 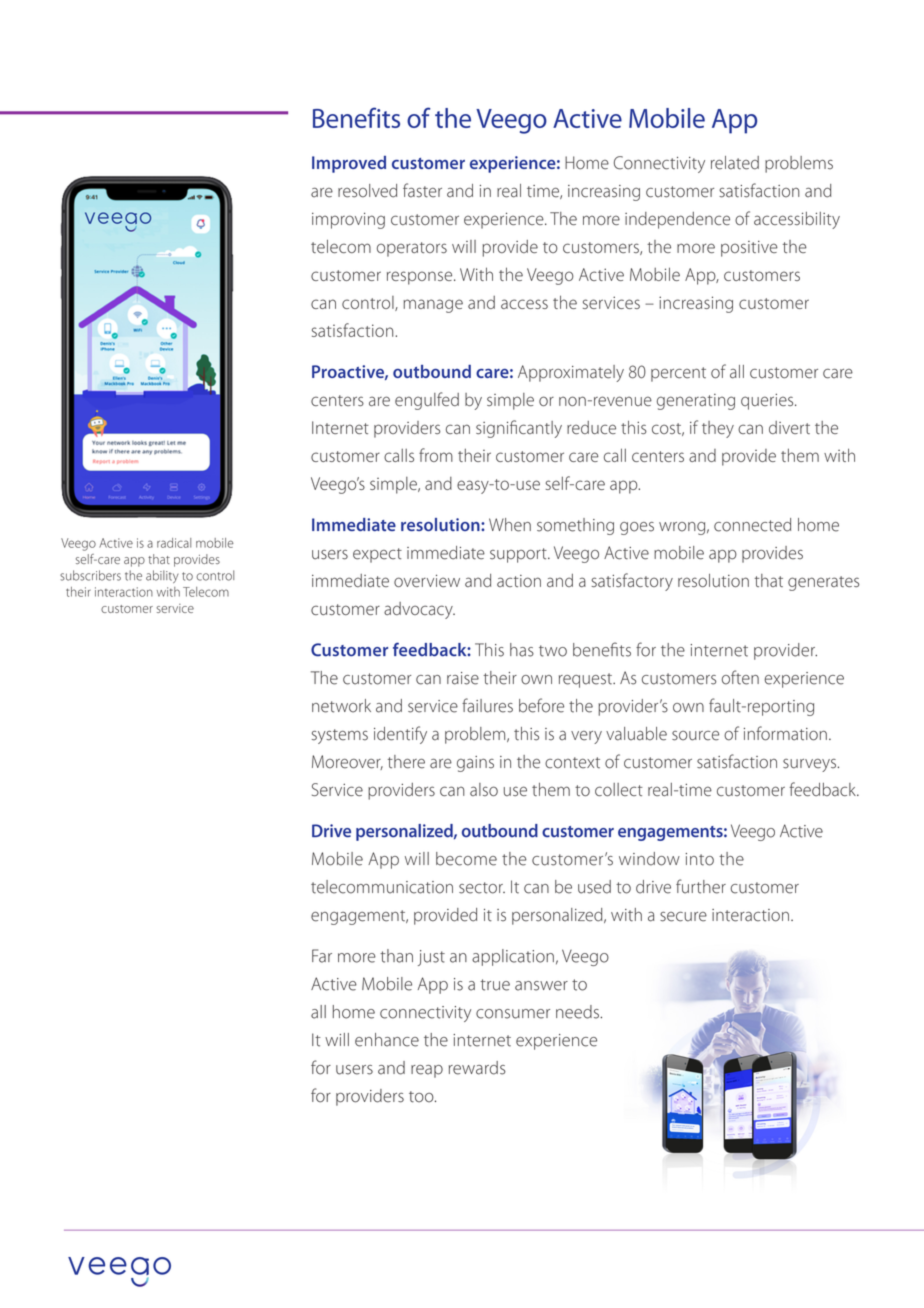 I want to click on enhance, so click(x=387, y=1040).
